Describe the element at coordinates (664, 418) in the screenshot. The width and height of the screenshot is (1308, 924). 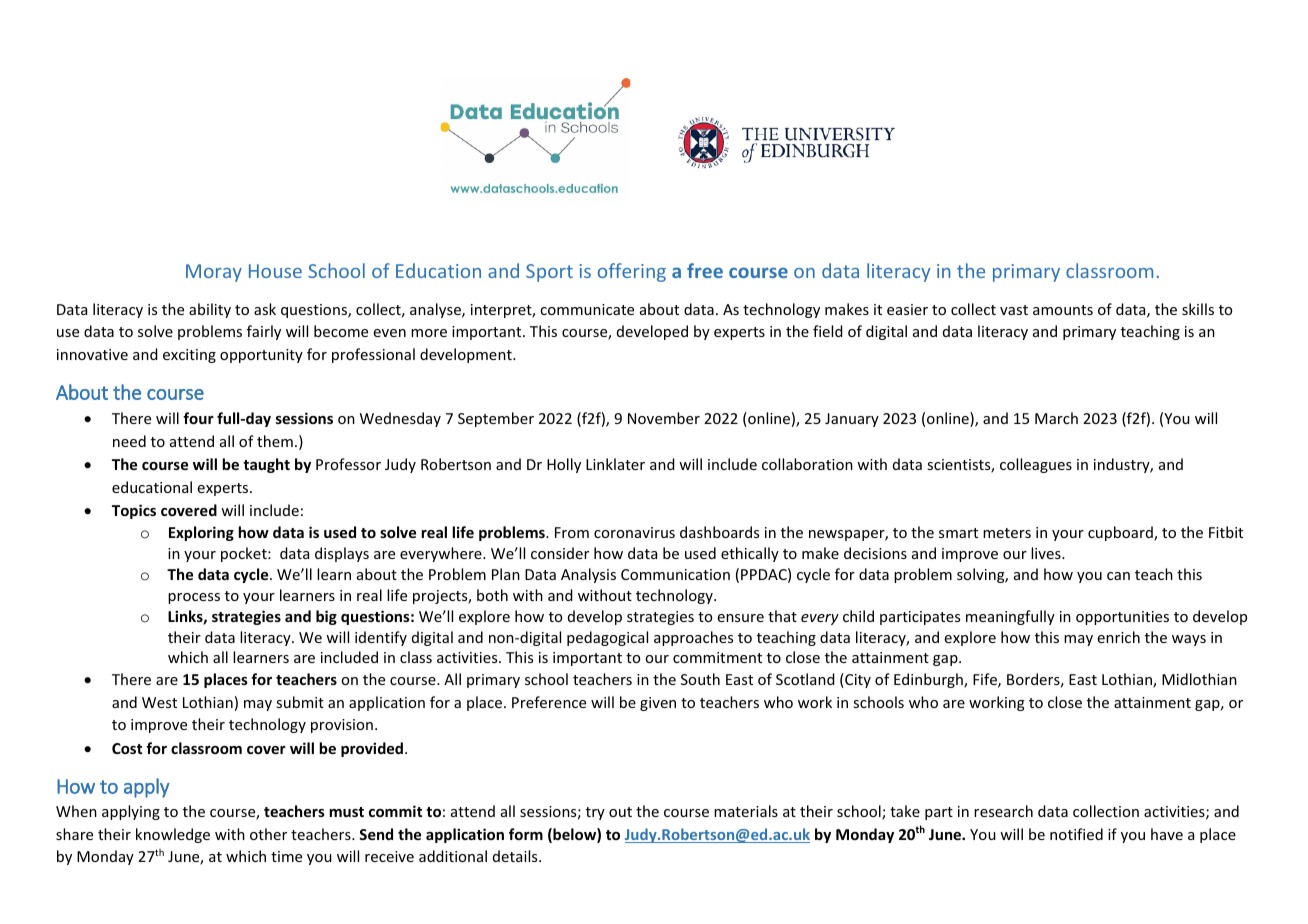
I see `November` at that location.
